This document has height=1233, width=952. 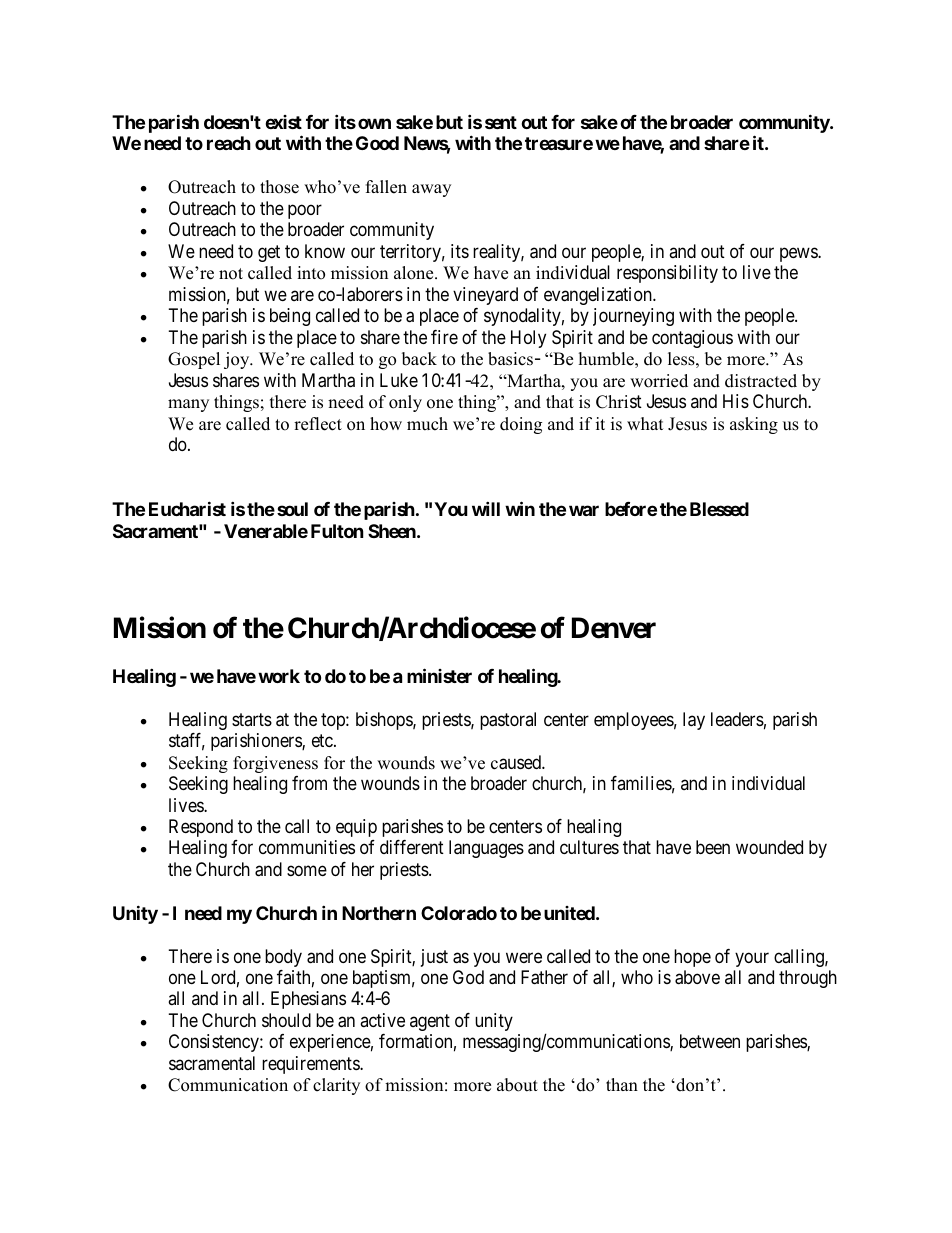 What do you see at coordinates (517, 1085) in the document?
I see `about` at bounding box center [517, 1085].
